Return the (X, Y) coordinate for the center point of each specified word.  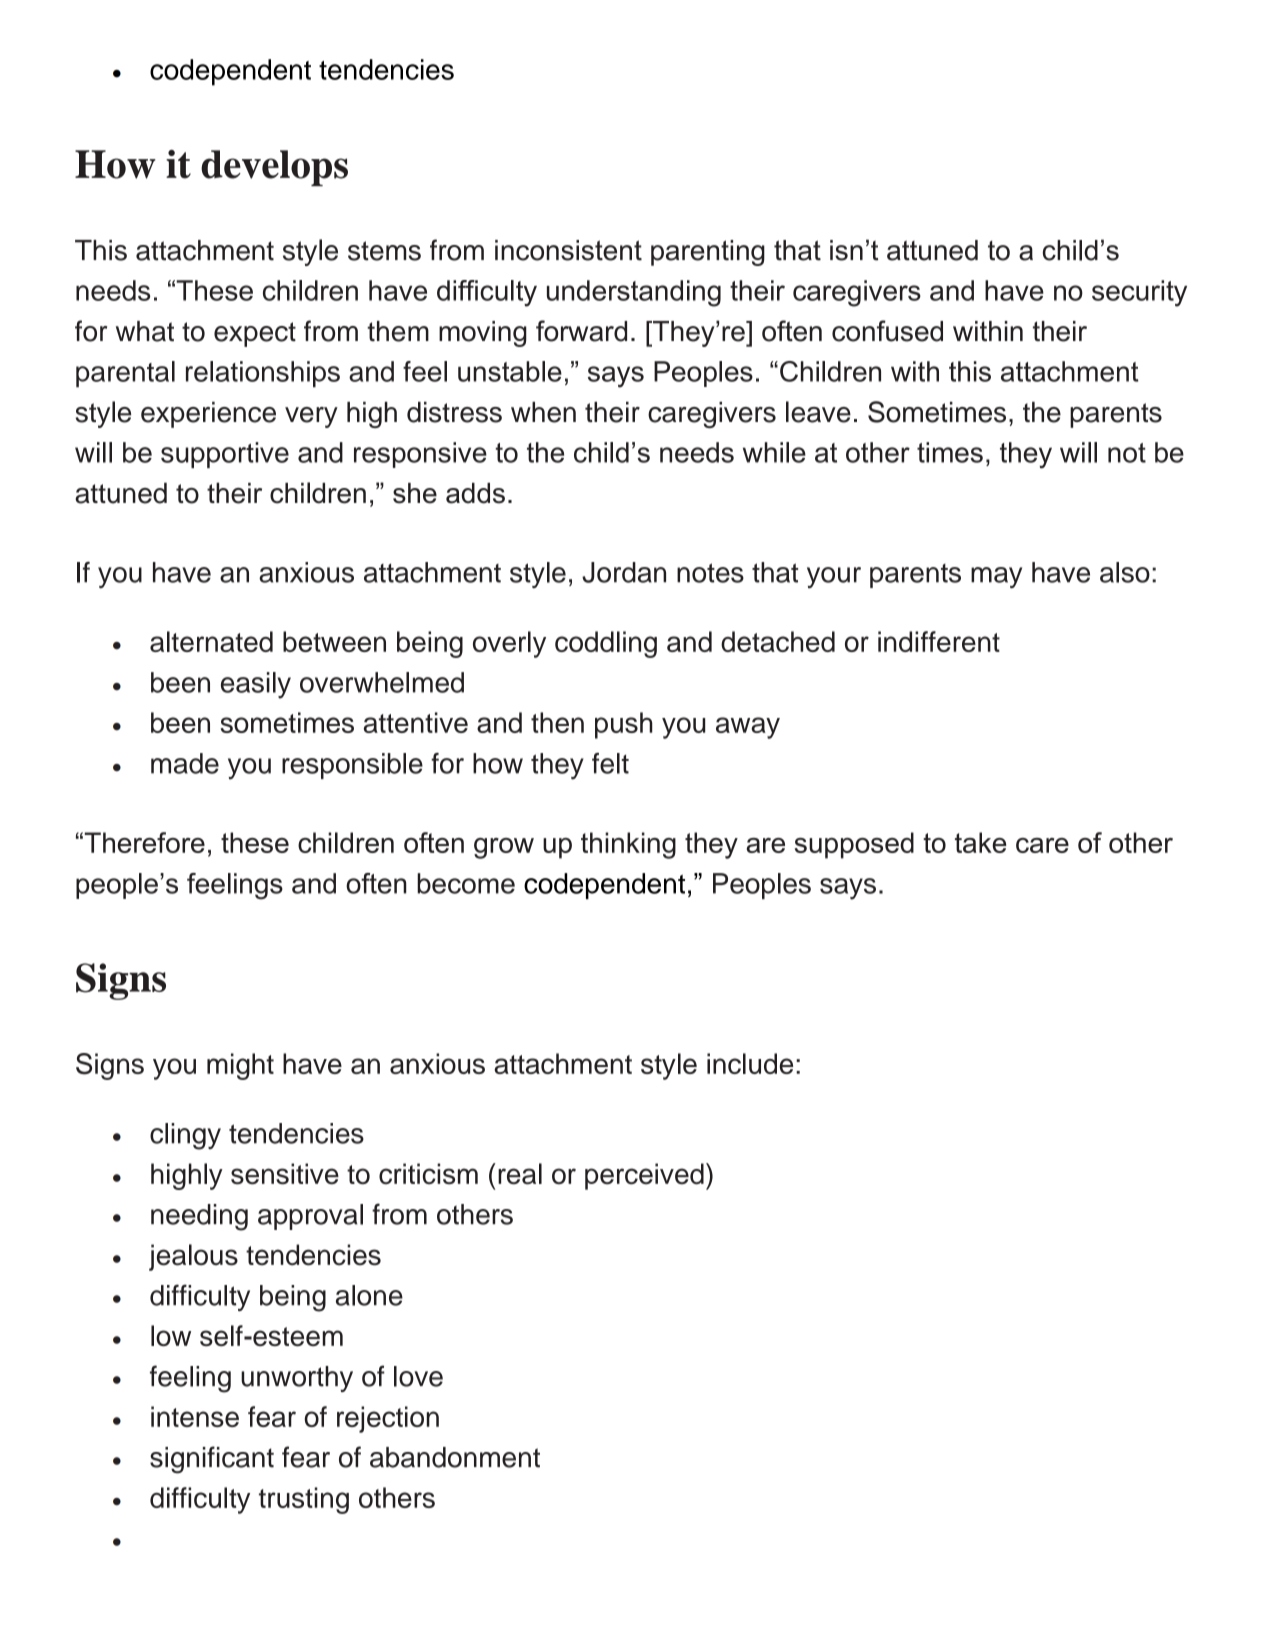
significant (212, 1460)
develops (274, 168)
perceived (644, 1176)
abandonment (455, 1457)
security (1139, 293)
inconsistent (568, 250)
